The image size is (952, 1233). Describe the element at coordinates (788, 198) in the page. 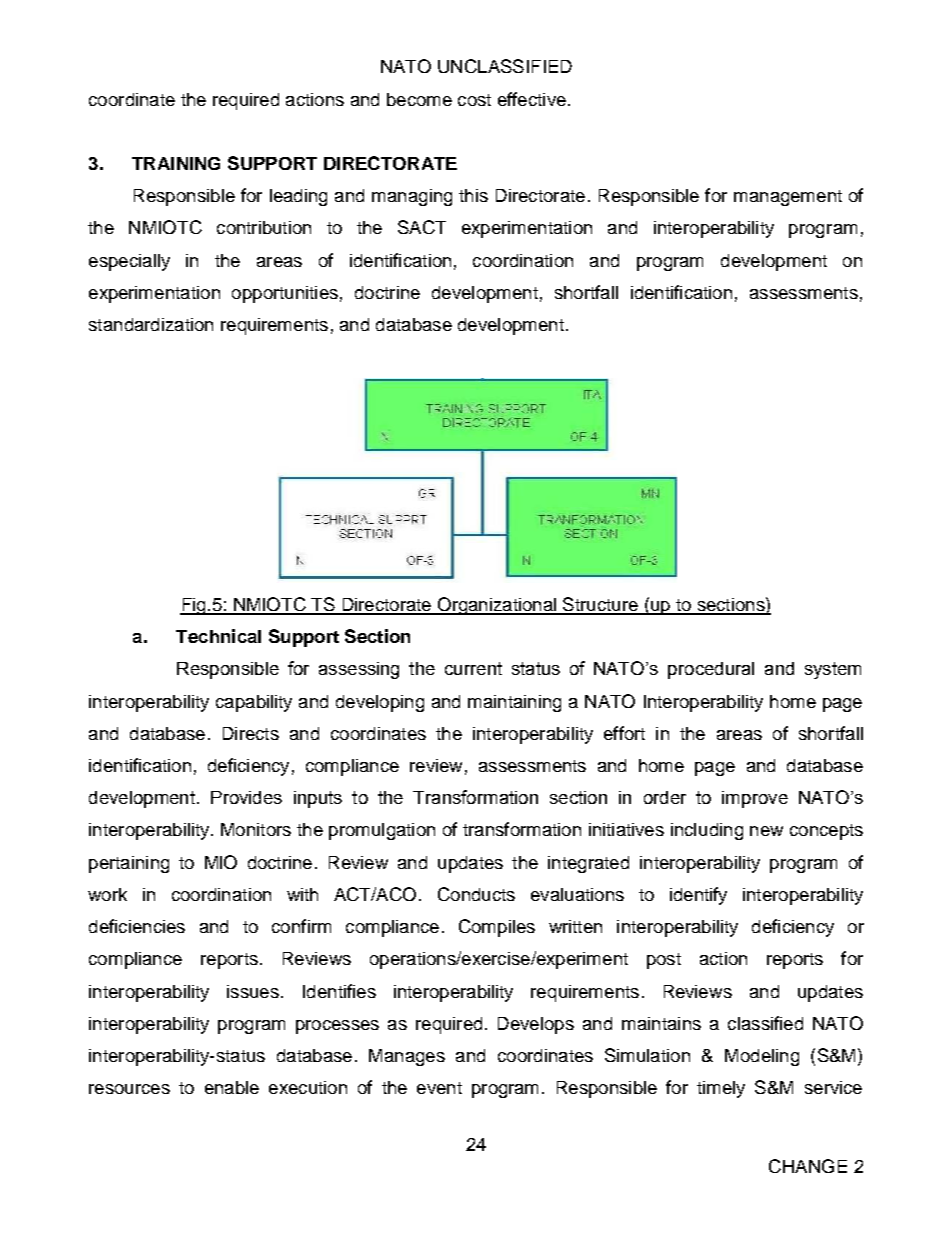

I see `management` at that location.
